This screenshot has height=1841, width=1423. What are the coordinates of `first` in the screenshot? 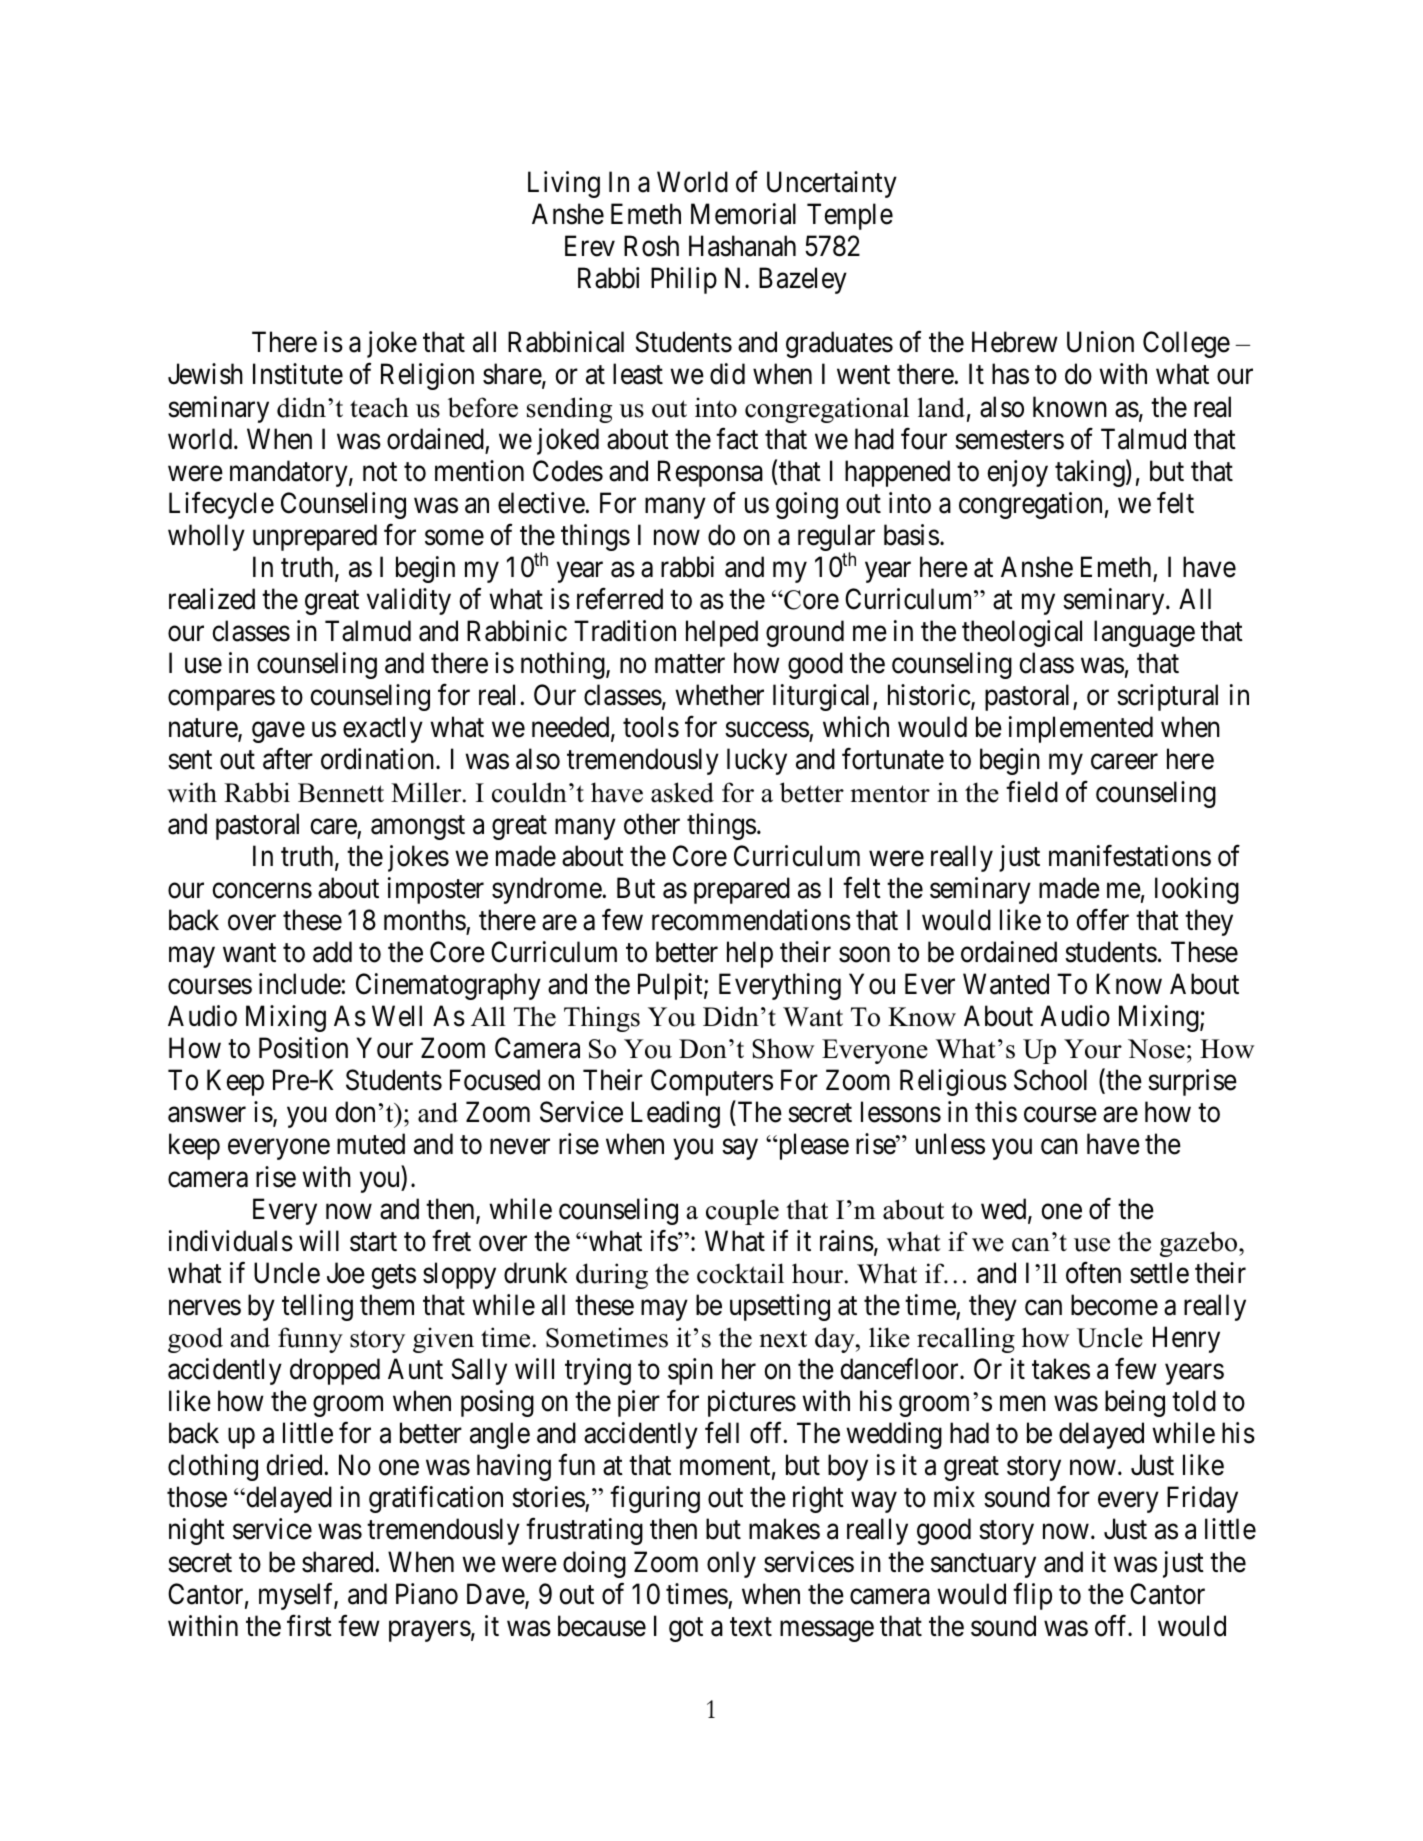 It's located at (309, 1626).
